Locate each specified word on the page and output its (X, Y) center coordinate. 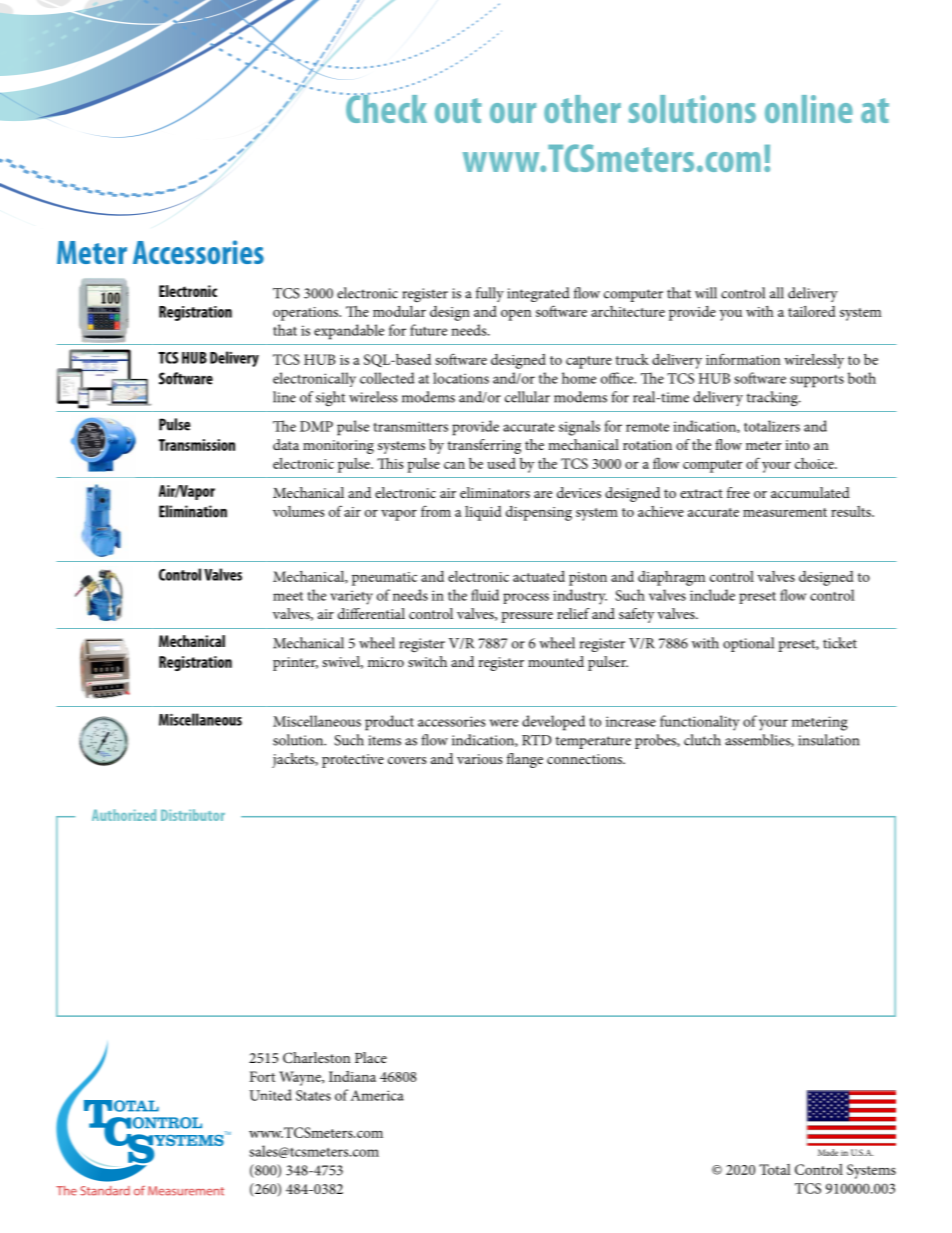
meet (288, 596)
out (458, 110)
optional (748, 644)
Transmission (196, 445)
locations (461, 378)
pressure (527, 617)
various (479, 759)
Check (386, 107)
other (582, 109)
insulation (829, 740)
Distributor (193, 815)
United (270, 1095)
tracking (773, 399)
